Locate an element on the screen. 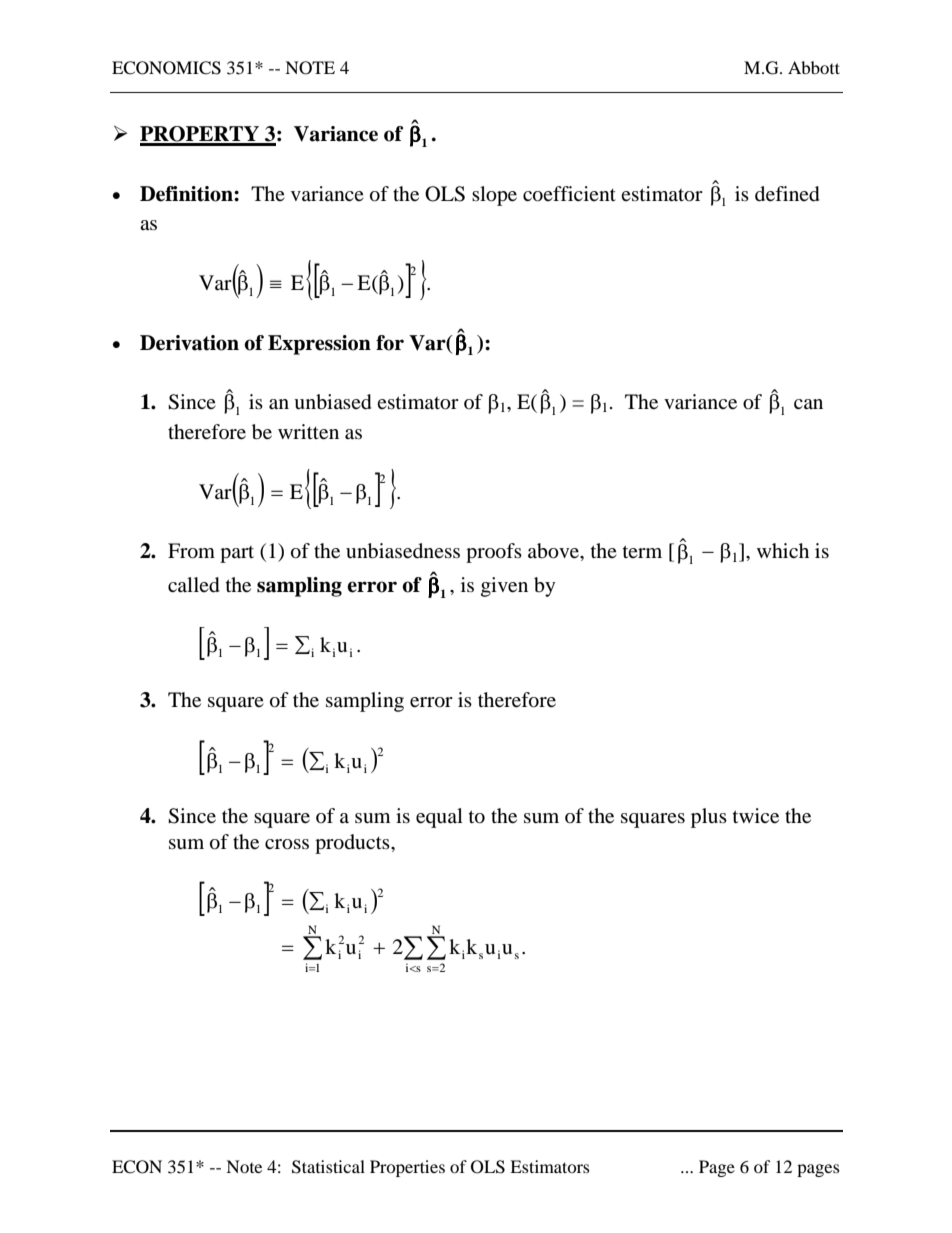 This screenshot has height=1233, width=952. Statistical is located at coordinates (328, 1167).
